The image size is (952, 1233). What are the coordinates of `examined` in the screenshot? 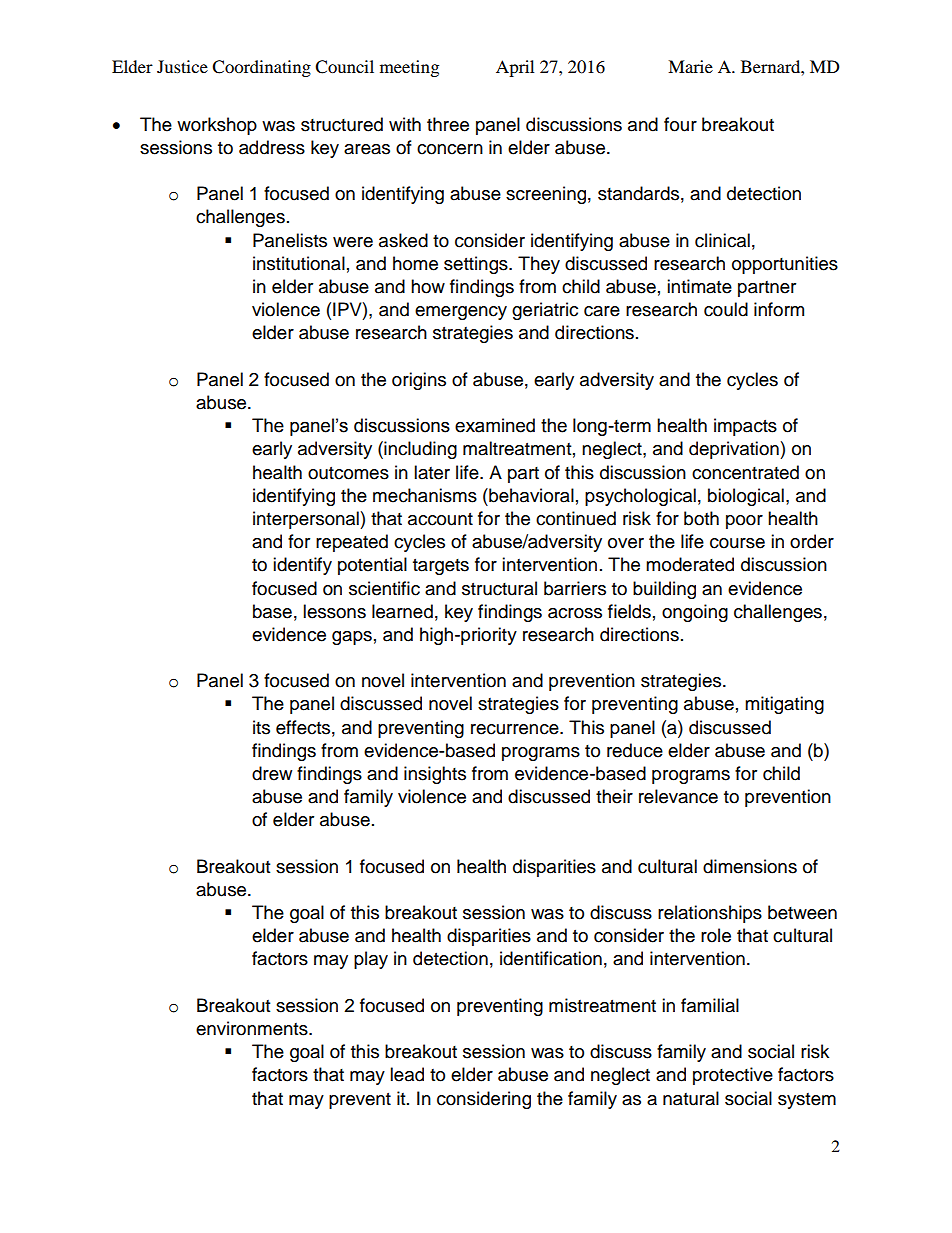 It's located at (495, 425).
